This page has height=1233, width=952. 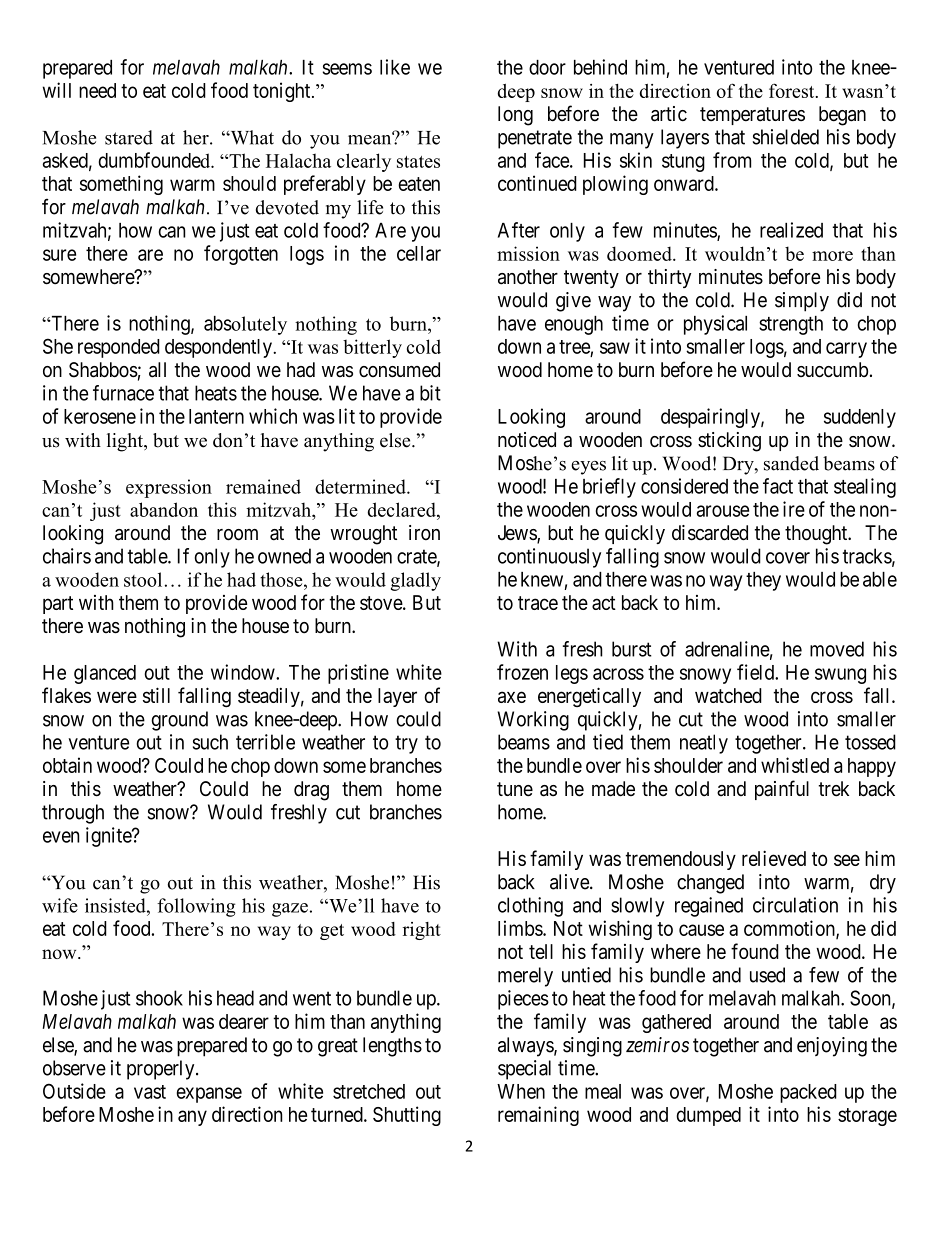 What do you see at coordinates (515, 116) in the page?
I see `long` at bounding box center [515, 116].
